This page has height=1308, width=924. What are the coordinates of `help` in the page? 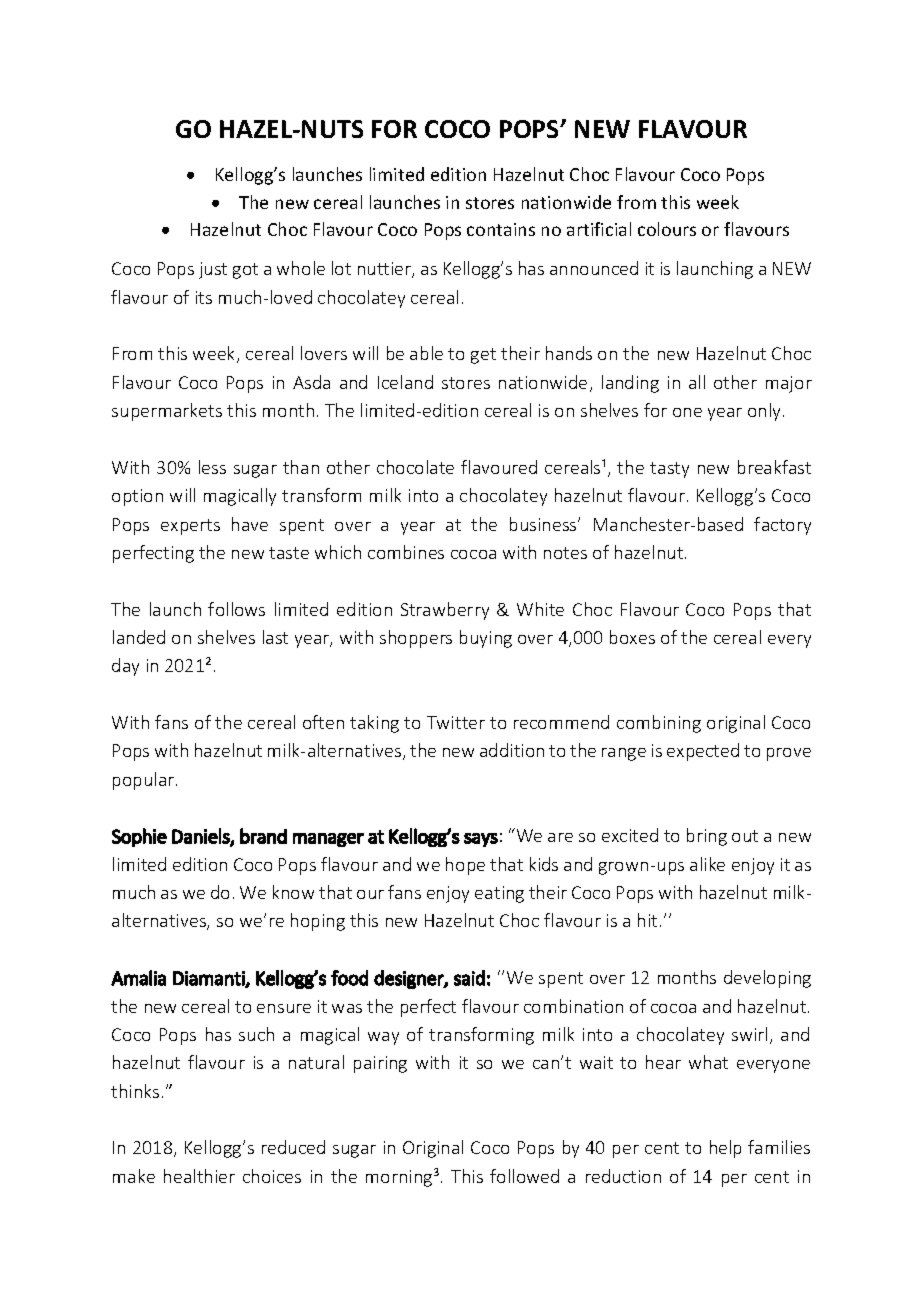 It's located at (725, 1149).
